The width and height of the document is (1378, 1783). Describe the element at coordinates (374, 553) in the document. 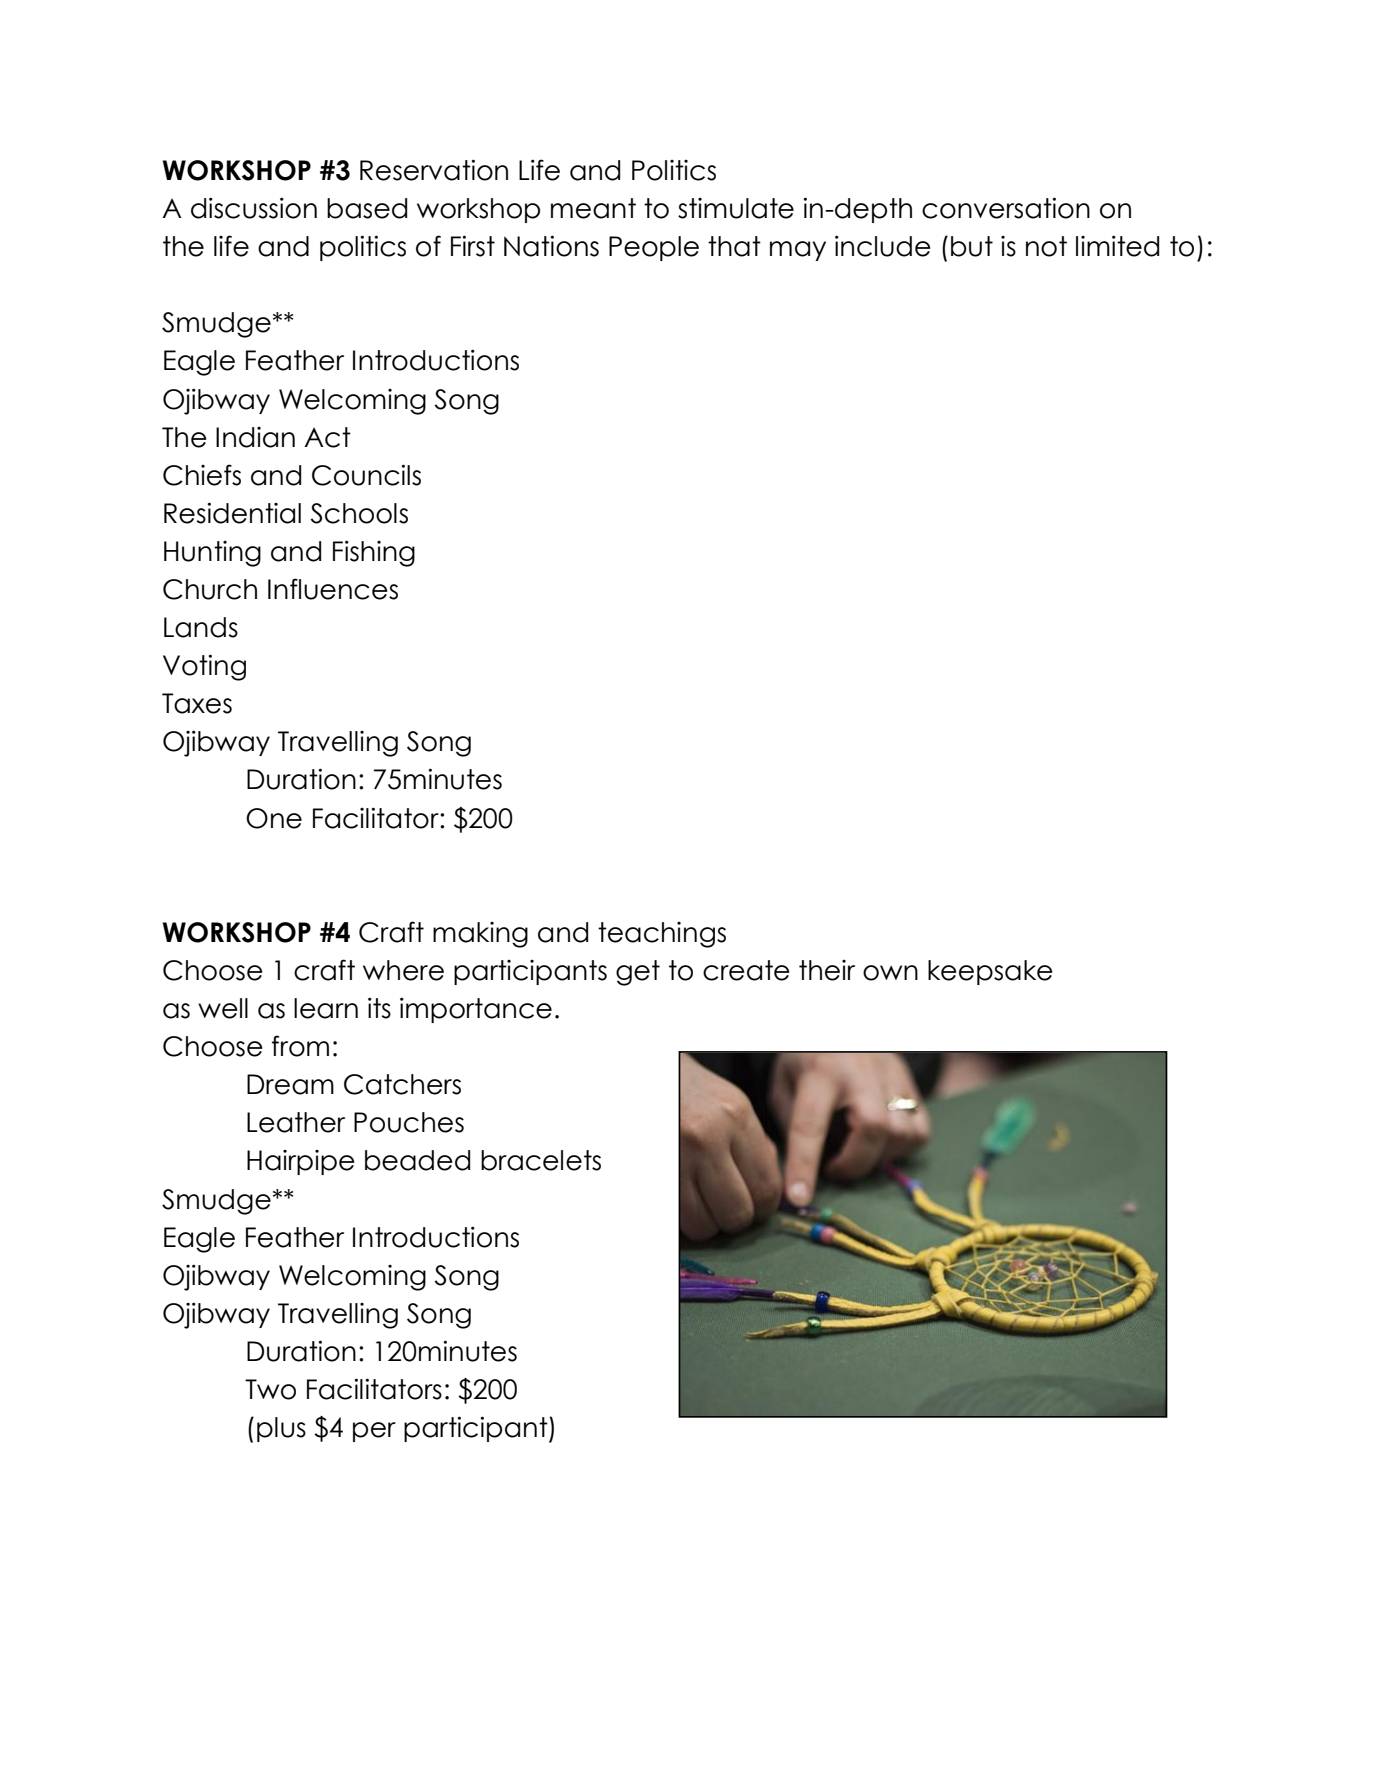

I see `Fishing` at that location.
